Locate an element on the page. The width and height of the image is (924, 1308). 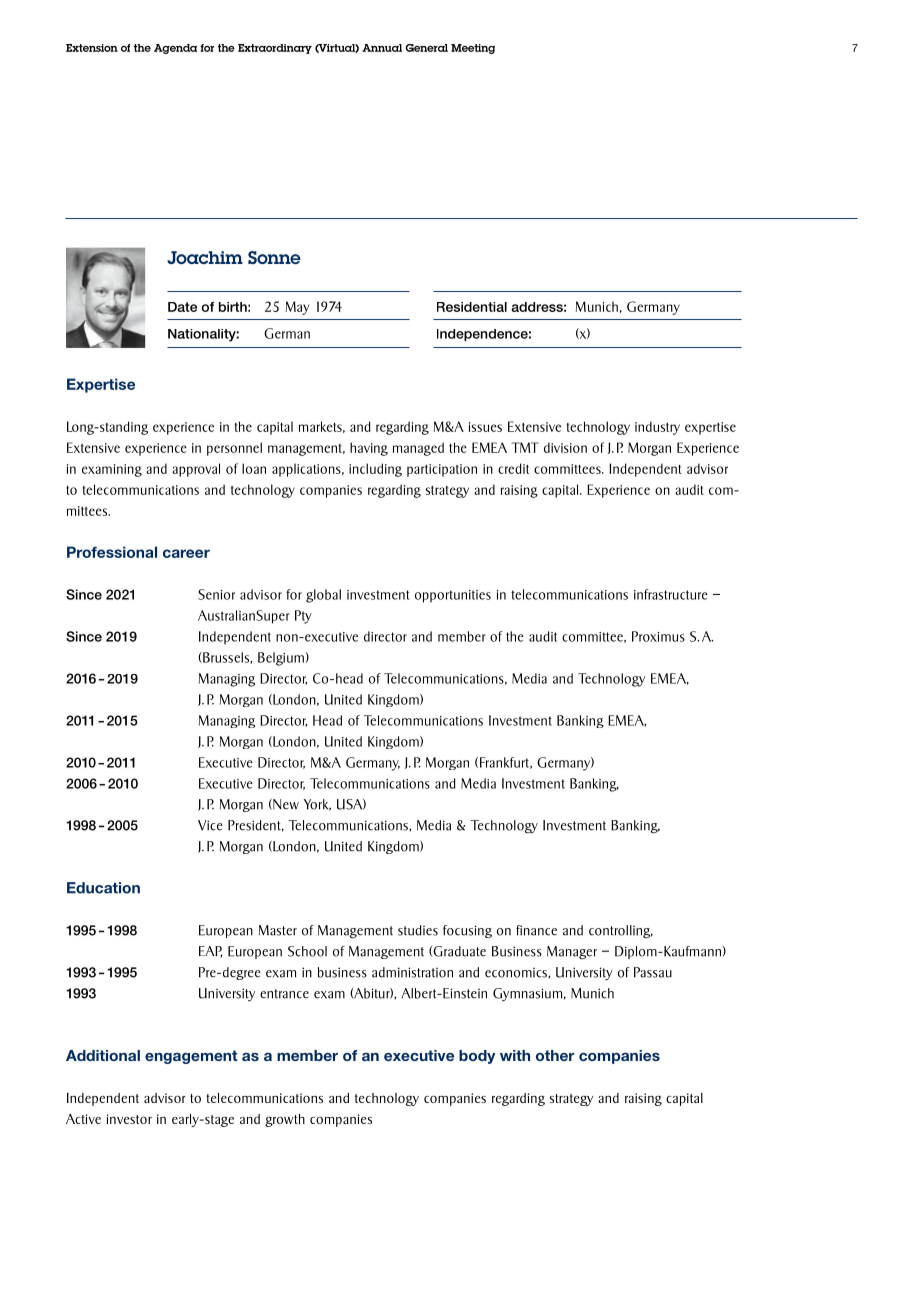
division is located at coordinates (565, 447).
